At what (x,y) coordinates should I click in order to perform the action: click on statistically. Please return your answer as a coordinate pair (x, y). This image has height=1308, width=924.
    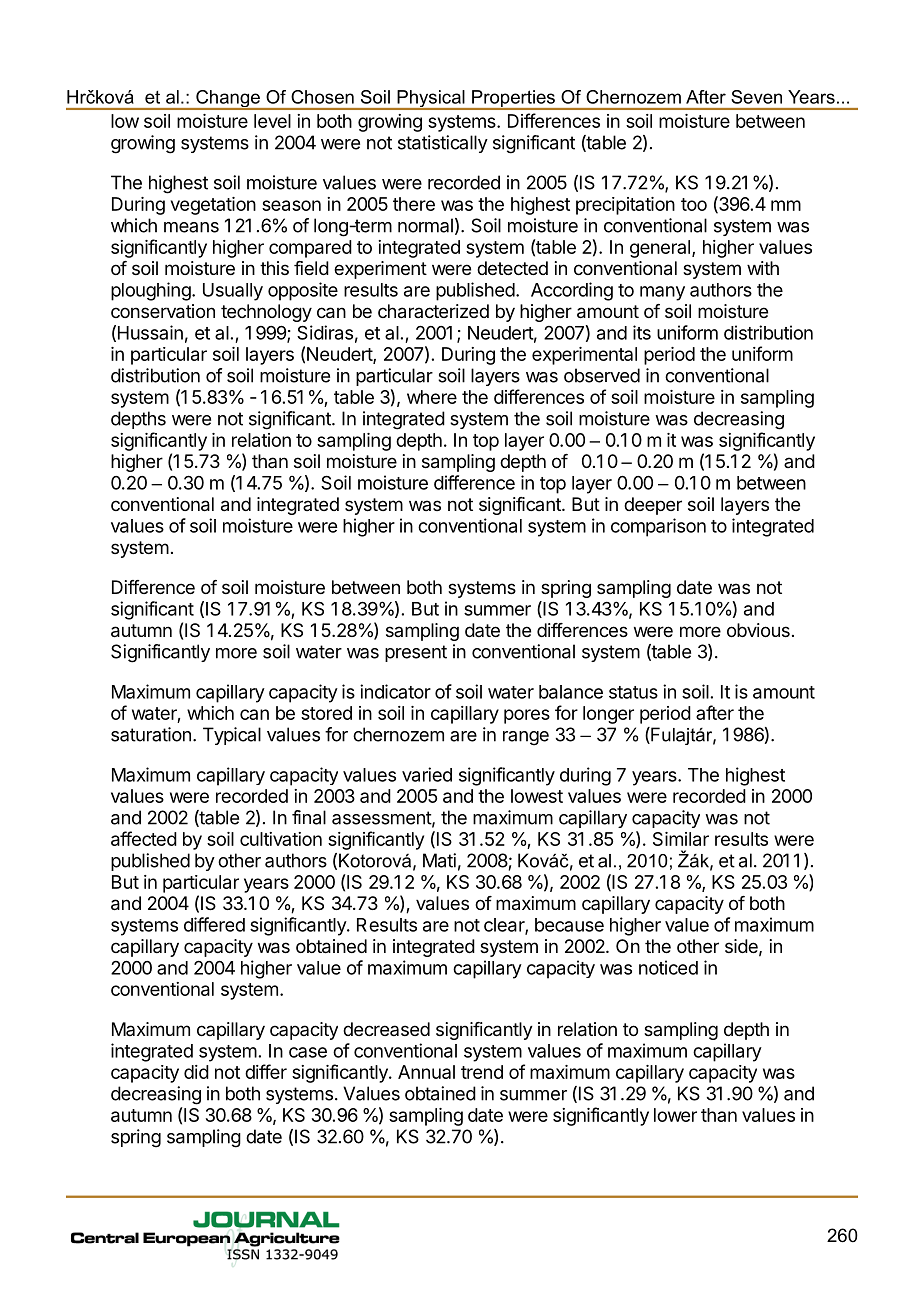
    Looking at the image, I should click on (443, 144).
